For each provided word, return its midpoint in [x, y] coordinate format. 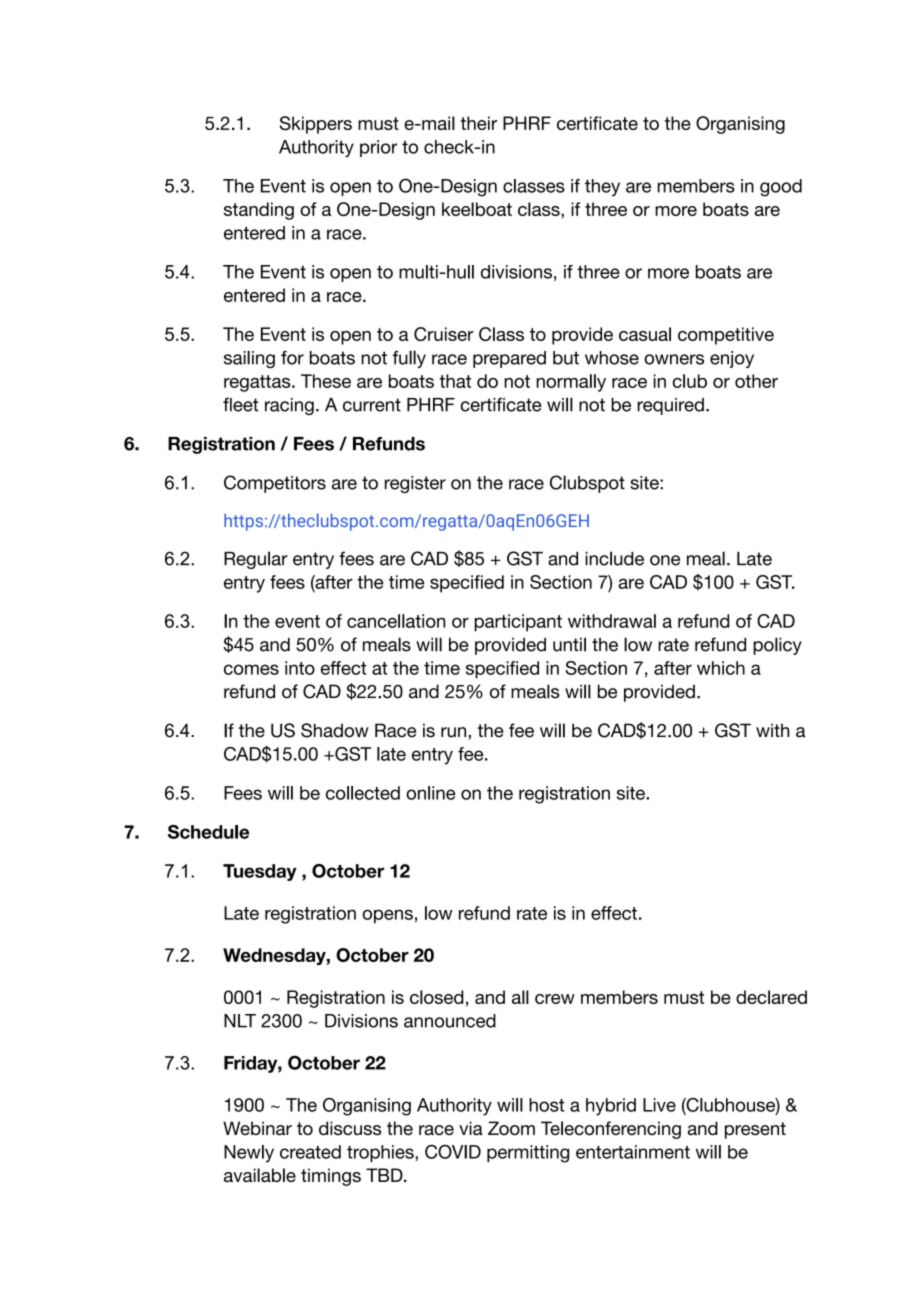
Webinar [257, 1128]
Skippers [316, 125]
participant [518, 623]
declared [771, 997]
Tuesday [260, 872]
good [781, 188]
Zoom [511, 1128]
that [455, 381]
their [478, 123]
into [300, 668]
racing [289, 406]
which [721, 668]
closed [437, 997]
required [670, 406]
